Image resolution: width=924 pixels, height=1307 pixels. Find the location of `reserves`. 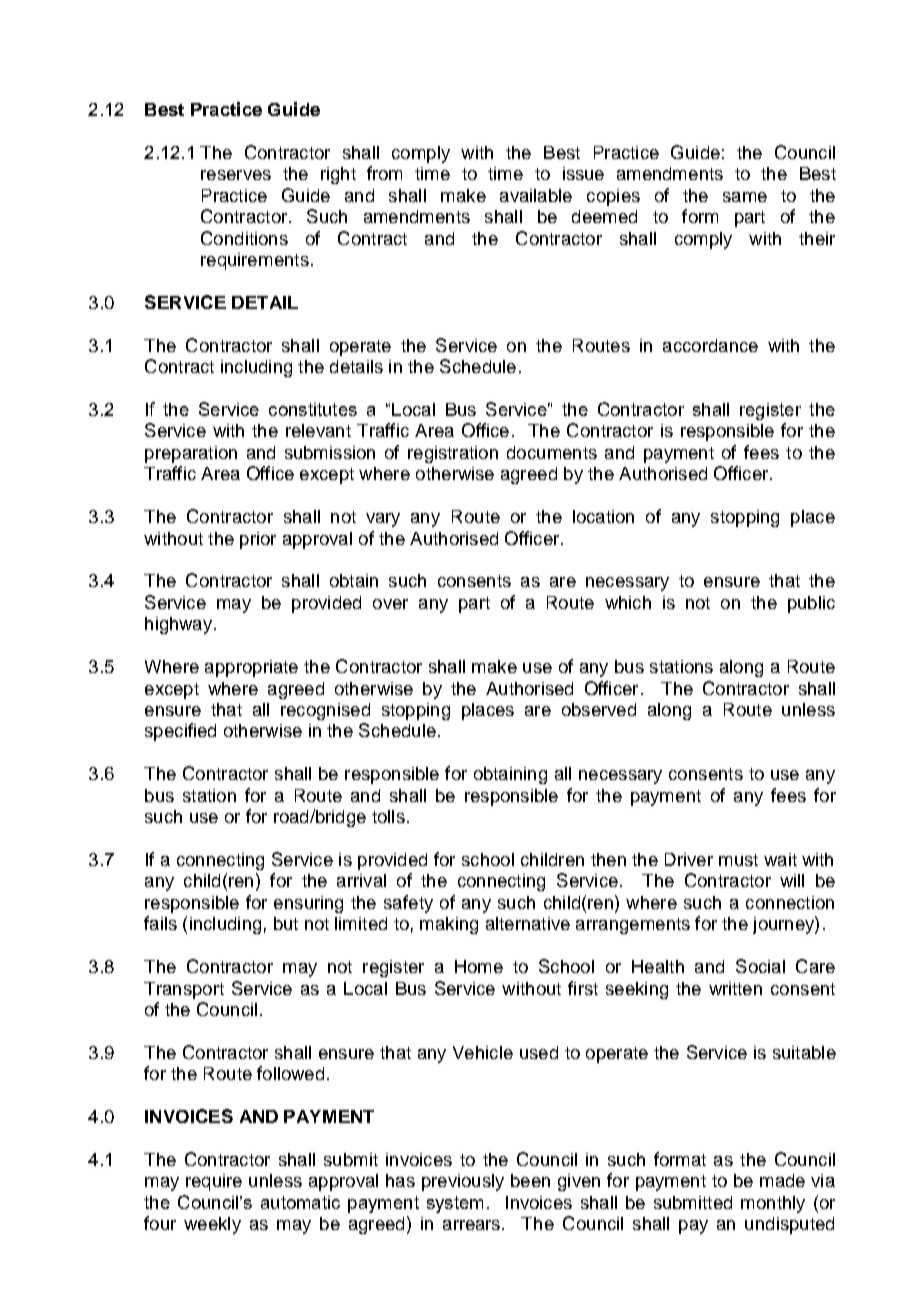

reserves is located at coordinates (236, 175).
